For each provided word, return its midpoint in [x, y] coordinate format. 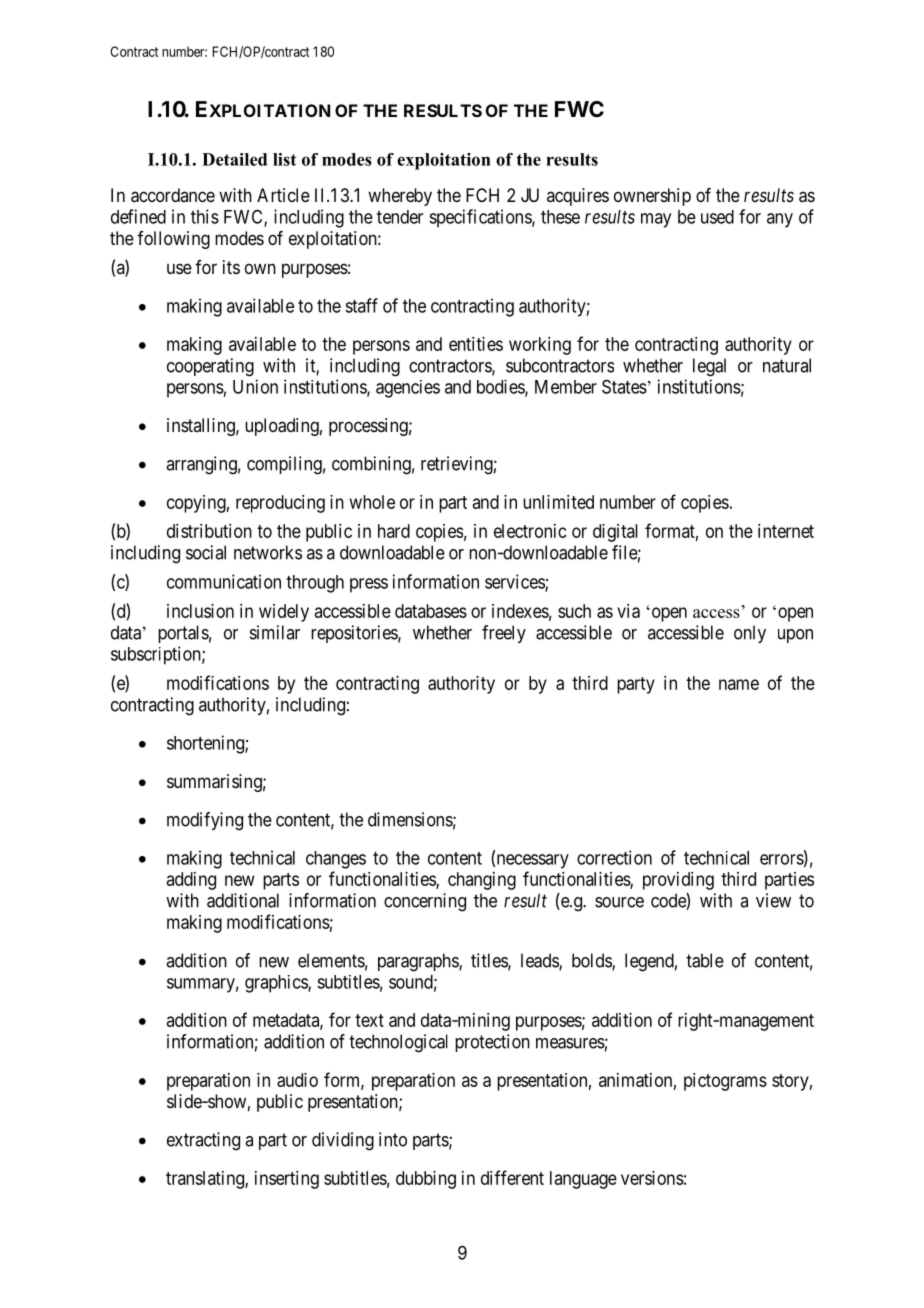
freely [504, 634]
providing [678, 881]
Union [255, 386]
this [205, 216]
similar [275, 632]
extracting [203, 1141]
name [739, 684]
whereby [400, 197]
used [717, 217]
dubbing [426, 1180]
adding [191, 881]
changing [482, 881]
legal [709, 367]
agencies [408, 389]
